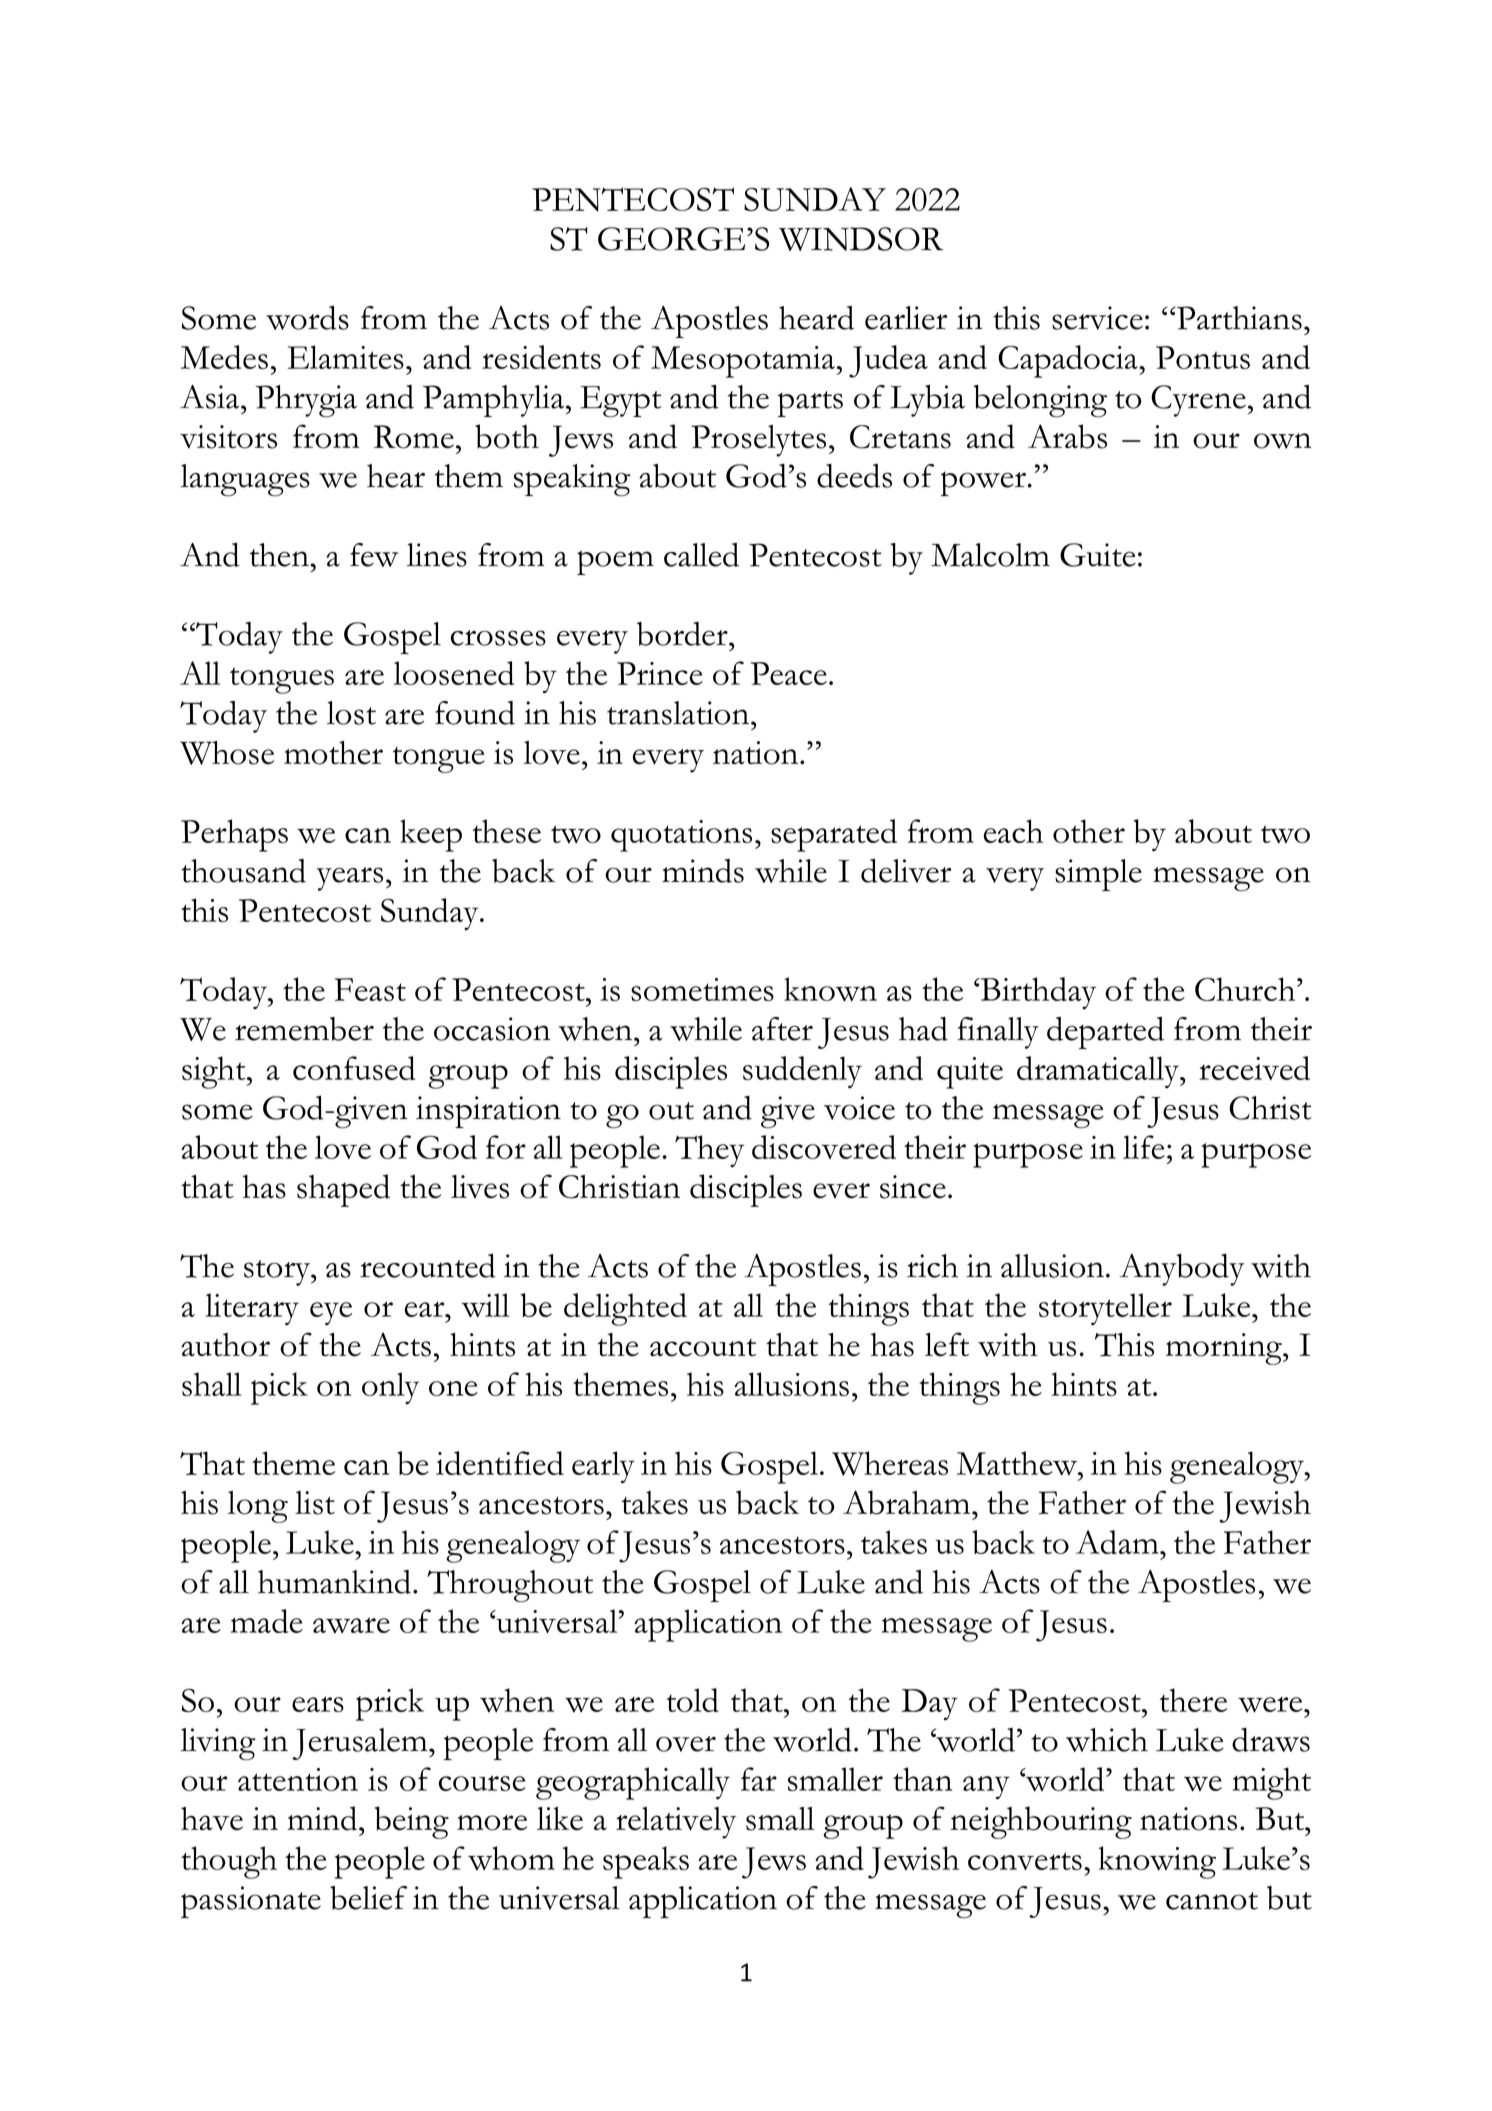 This image has width=1492, height=2111. Describe the element at coordinates (1118, 1542) in the image. I see `Adam` at that location.
